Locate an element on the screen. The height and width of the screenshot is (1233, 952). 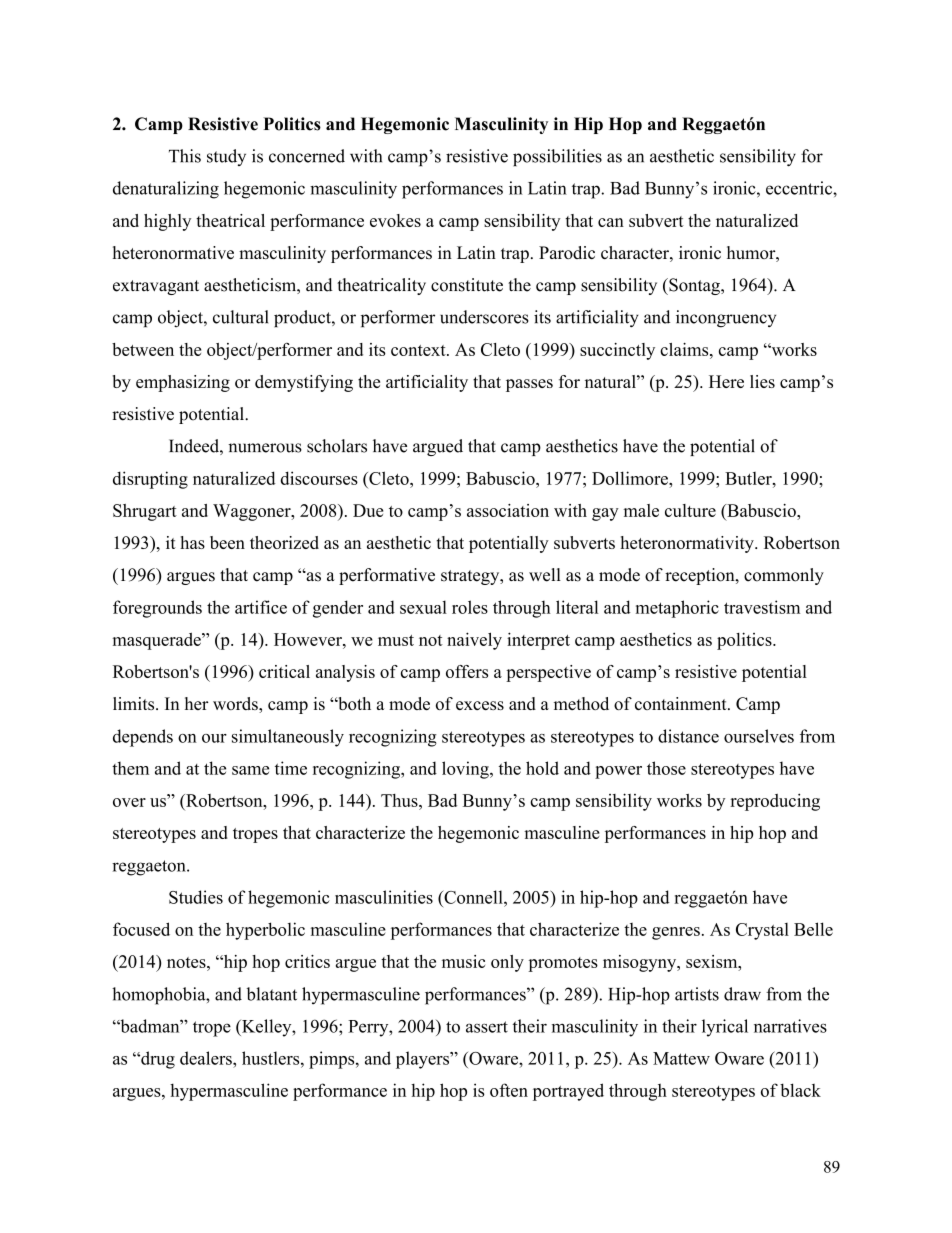
same is located at coordinates (250, 770).
